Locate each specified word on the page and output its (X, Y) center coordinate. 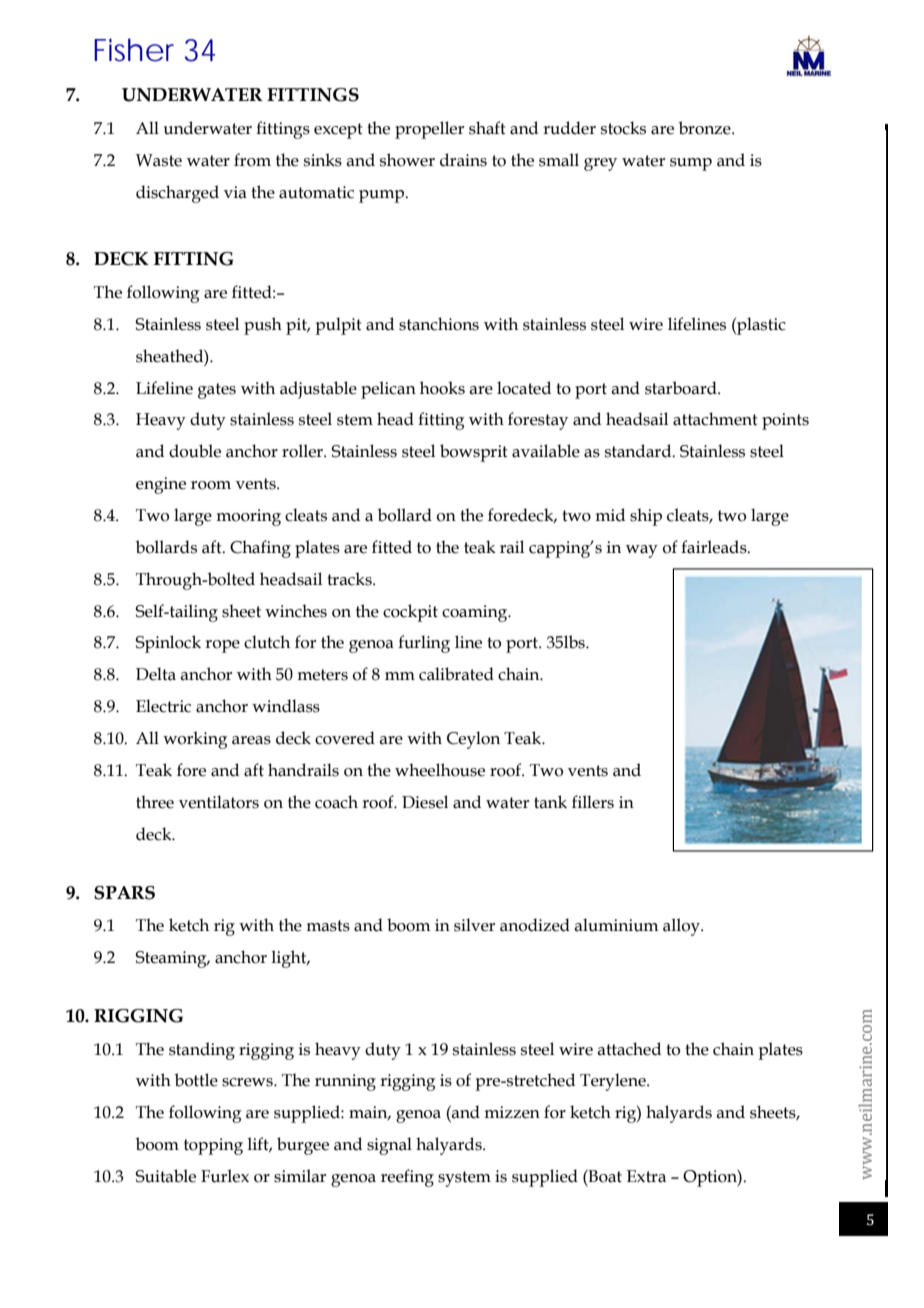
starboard (682, 388)
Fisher (134, 50)
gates (217, 391)
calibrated (456, 674)
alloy (682, 927)
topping (213, 1146)
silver (474, 925)
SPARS (124, 893)
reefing (407, 1178)
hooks (442, 388)
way (642, 551)
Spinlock (168, 644)
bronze (706, 128)
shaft (487, 128)
